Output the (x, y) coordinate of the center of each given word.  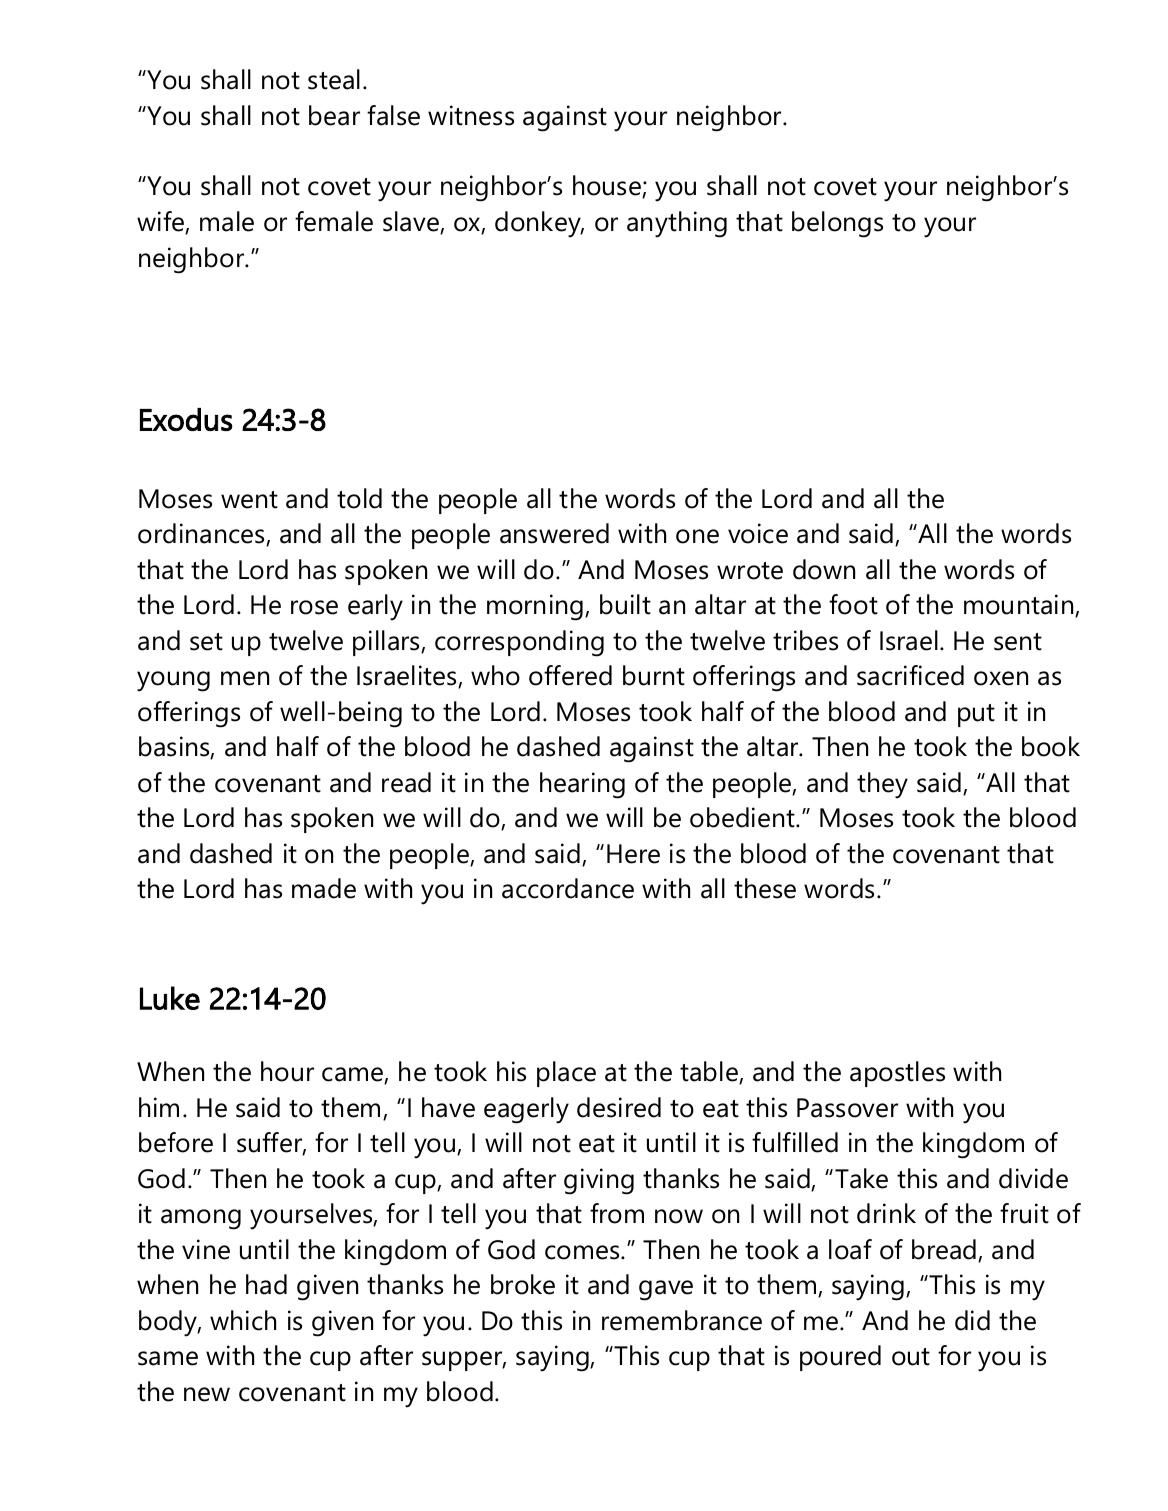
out (911, 1357)
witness (471, 115)
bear (334, 115)
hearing (582, 785)
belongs (837, 224)
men (245, 678)
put (976, 715)
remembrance (682, 1320)
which (243, 1320)
